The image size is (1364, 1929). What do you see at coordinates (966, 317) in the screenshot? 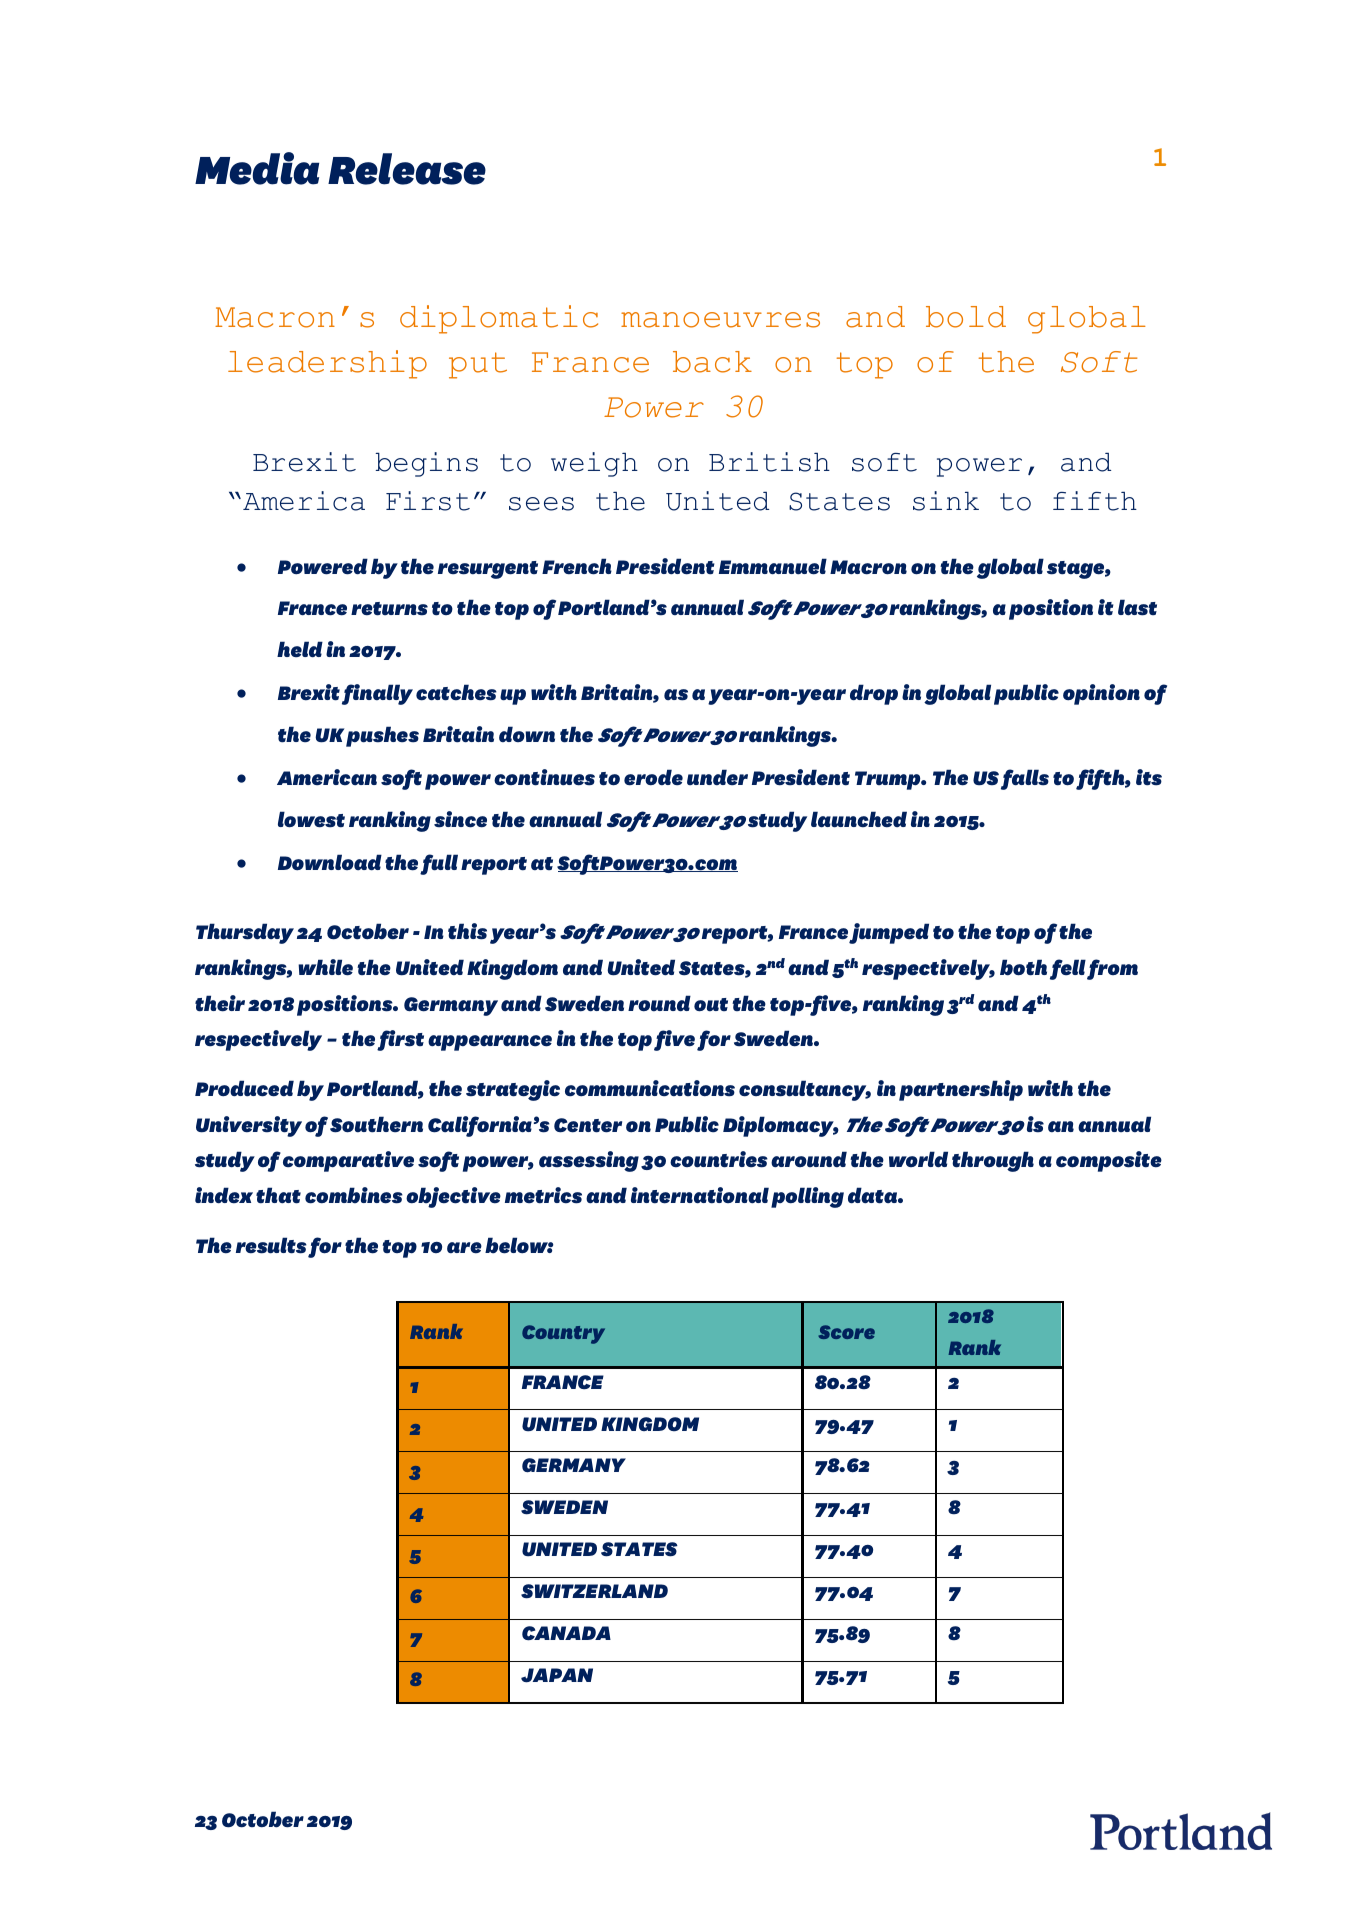
I see `bold` at bounding box center [966, 317].
